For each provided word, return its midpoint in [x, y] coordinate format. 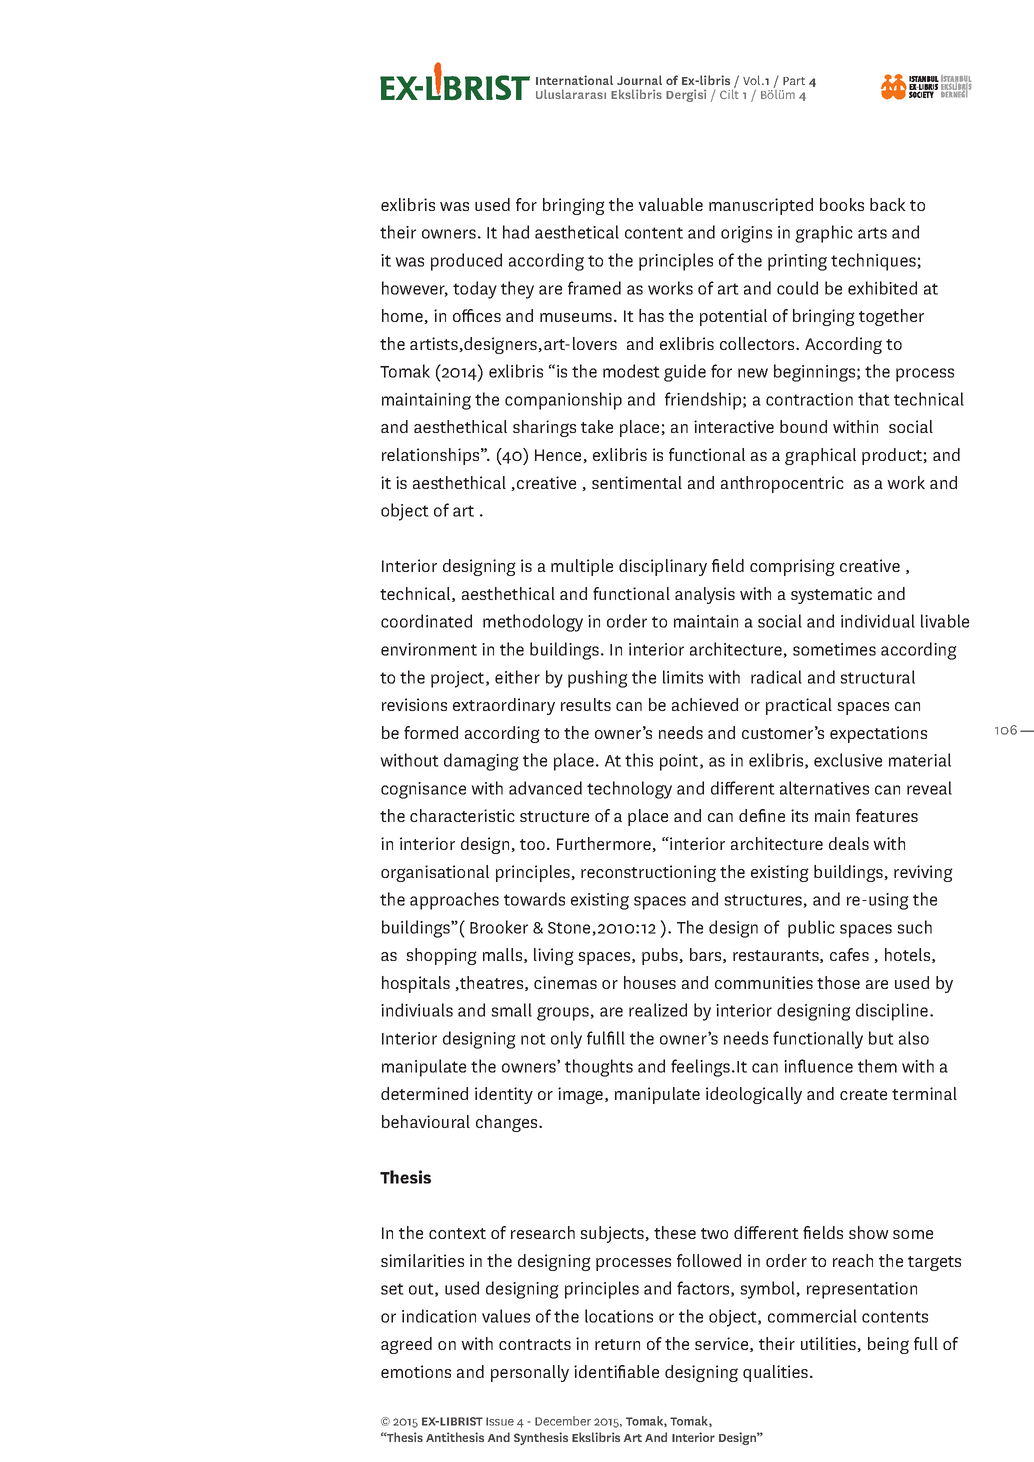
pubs [661, 956]
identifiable [616, 1371]
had [516, 232]
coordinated [426, 621]
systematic [831, 595]
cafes [849, 954]
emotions [416, 1371]
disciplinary [663, 567]
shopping [441, 956]
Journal [639, 80]
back [888, 204]
